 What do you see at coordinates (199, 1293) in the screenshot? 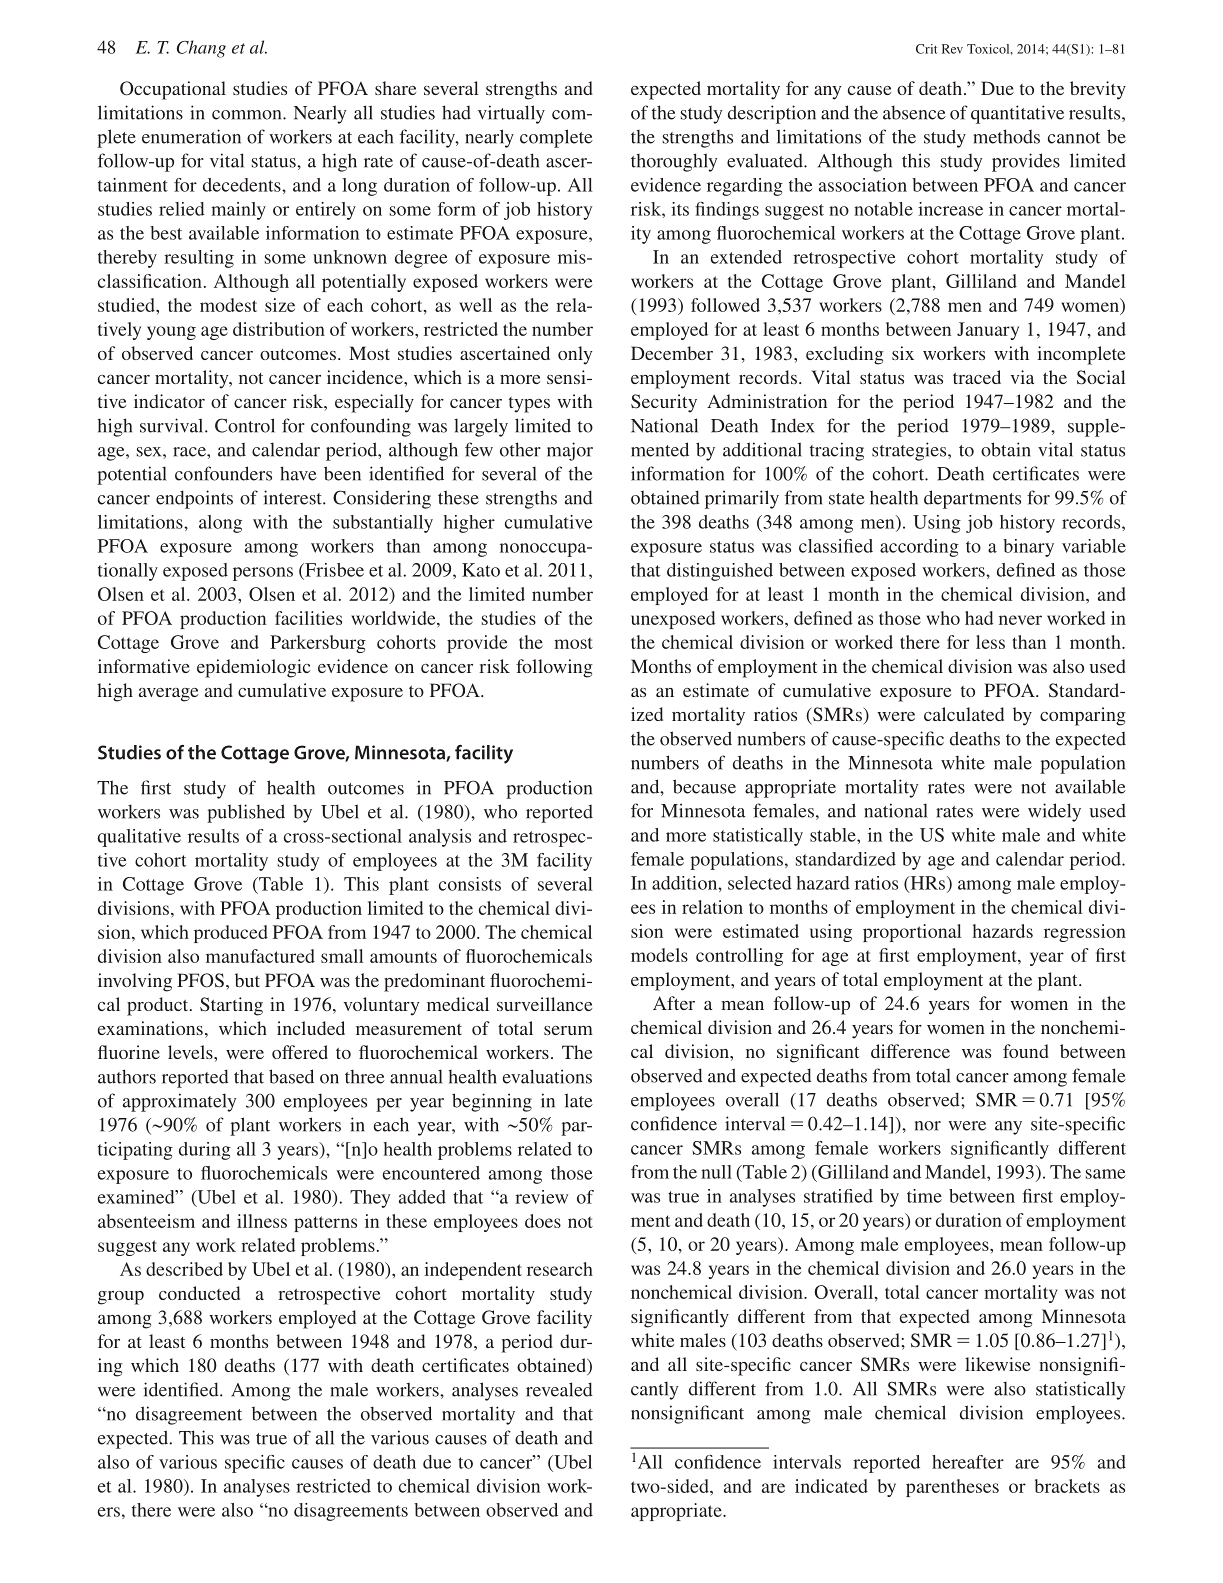
I see `conducted` at bounding box center [199, 1293].
